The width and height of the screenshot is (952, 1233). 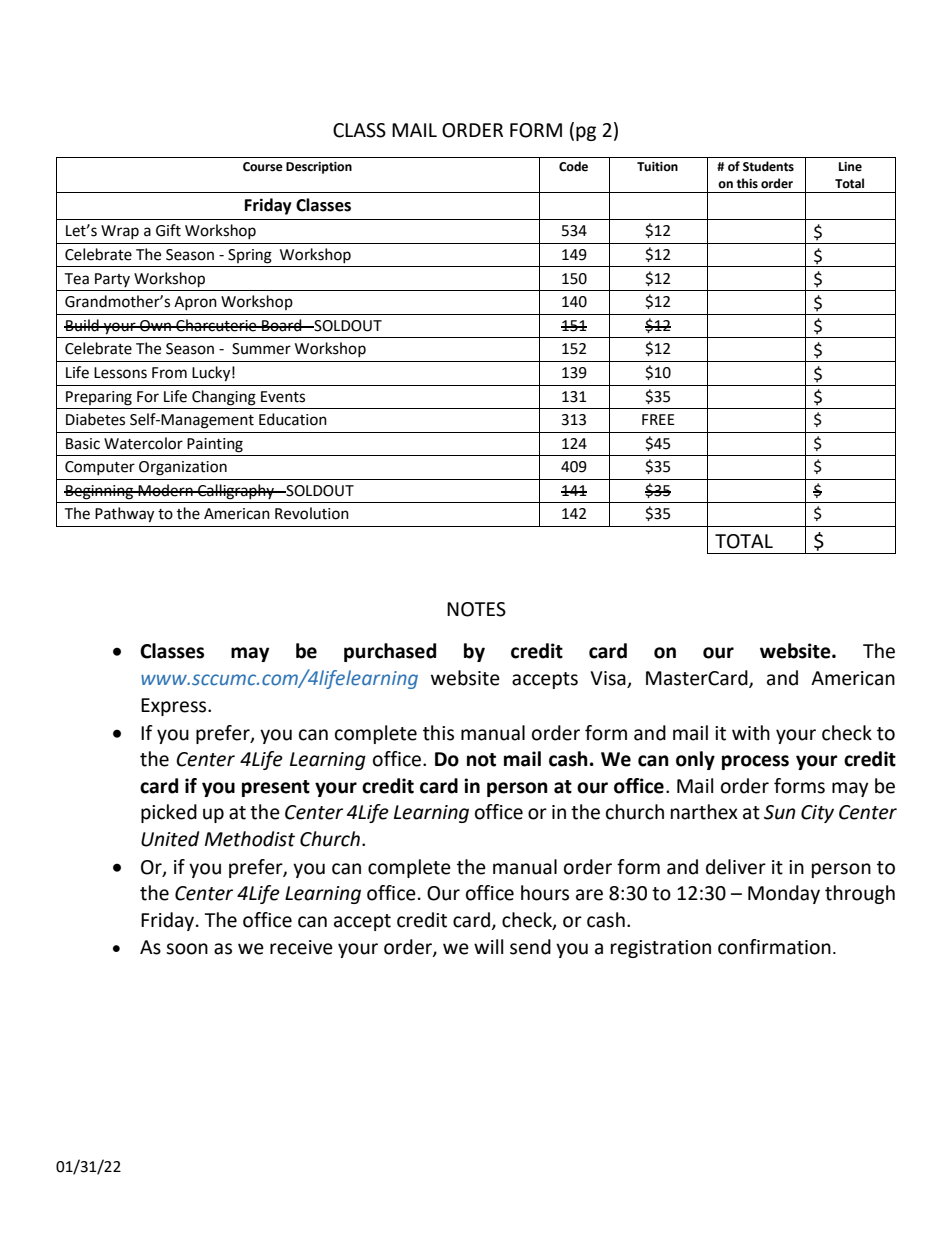 I want to click on Express, so click(x=175, y=707).
